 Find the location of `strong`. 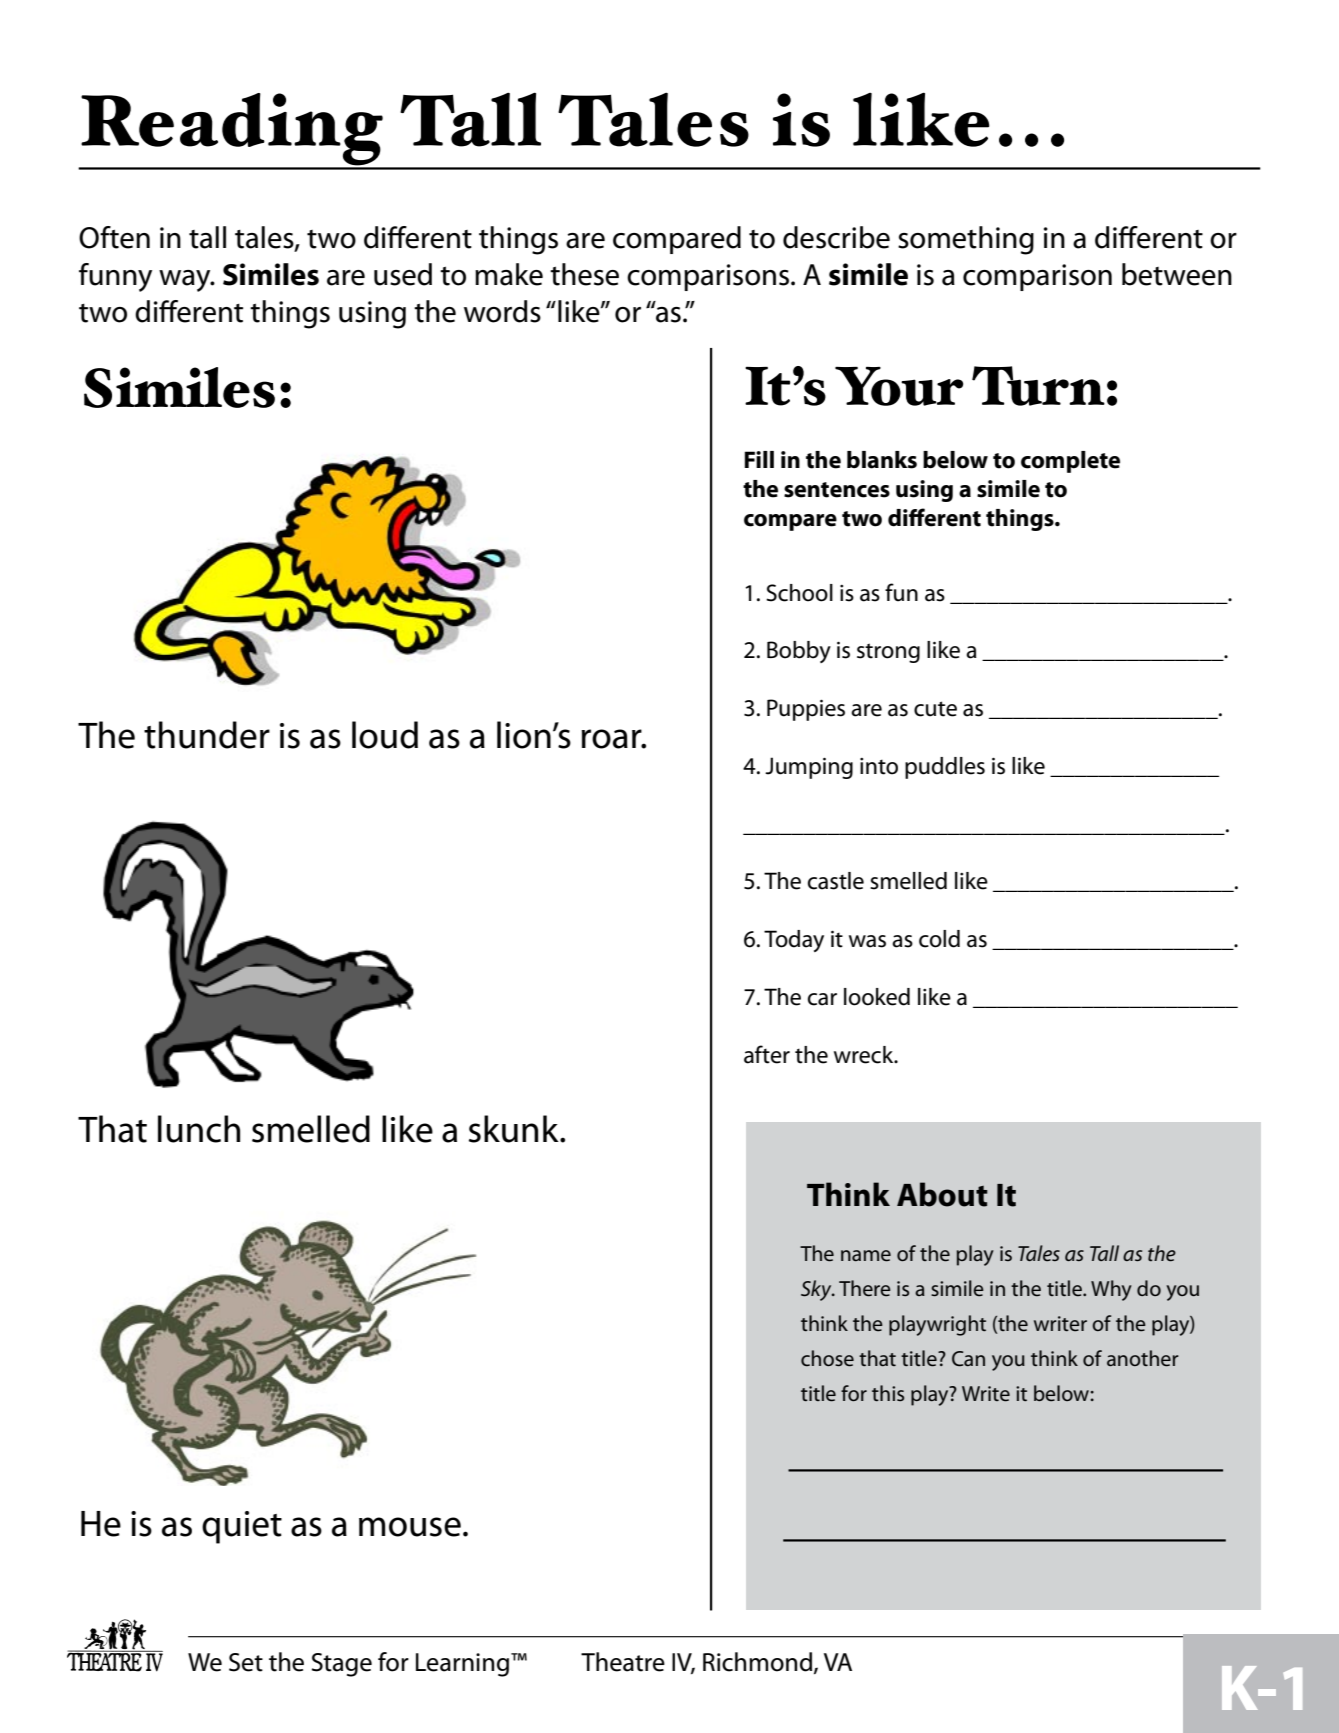

strong is located at coordinates (888, 653).
